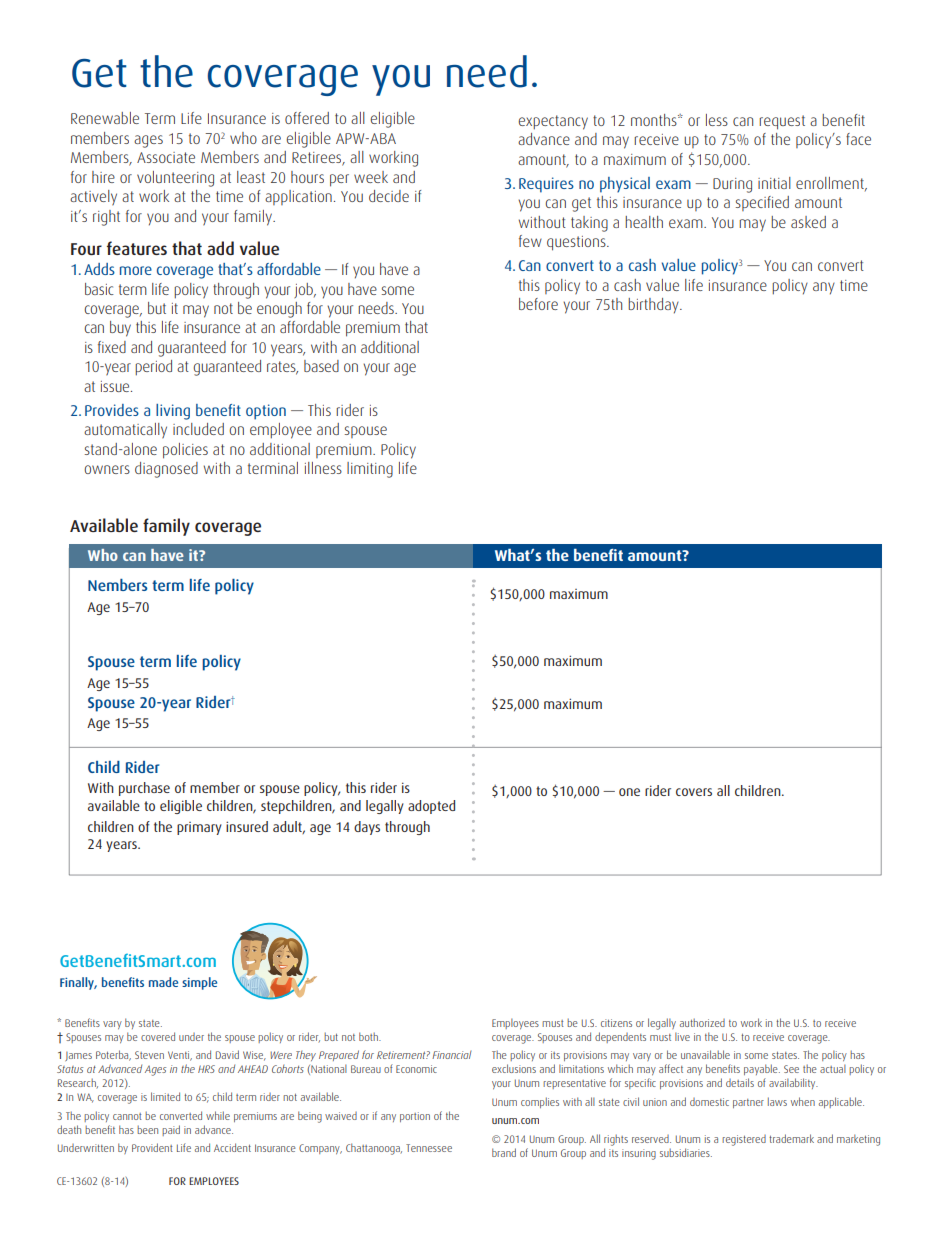 This image has height=1233, width=952. I want to click on paid, so click(171, 1130).
